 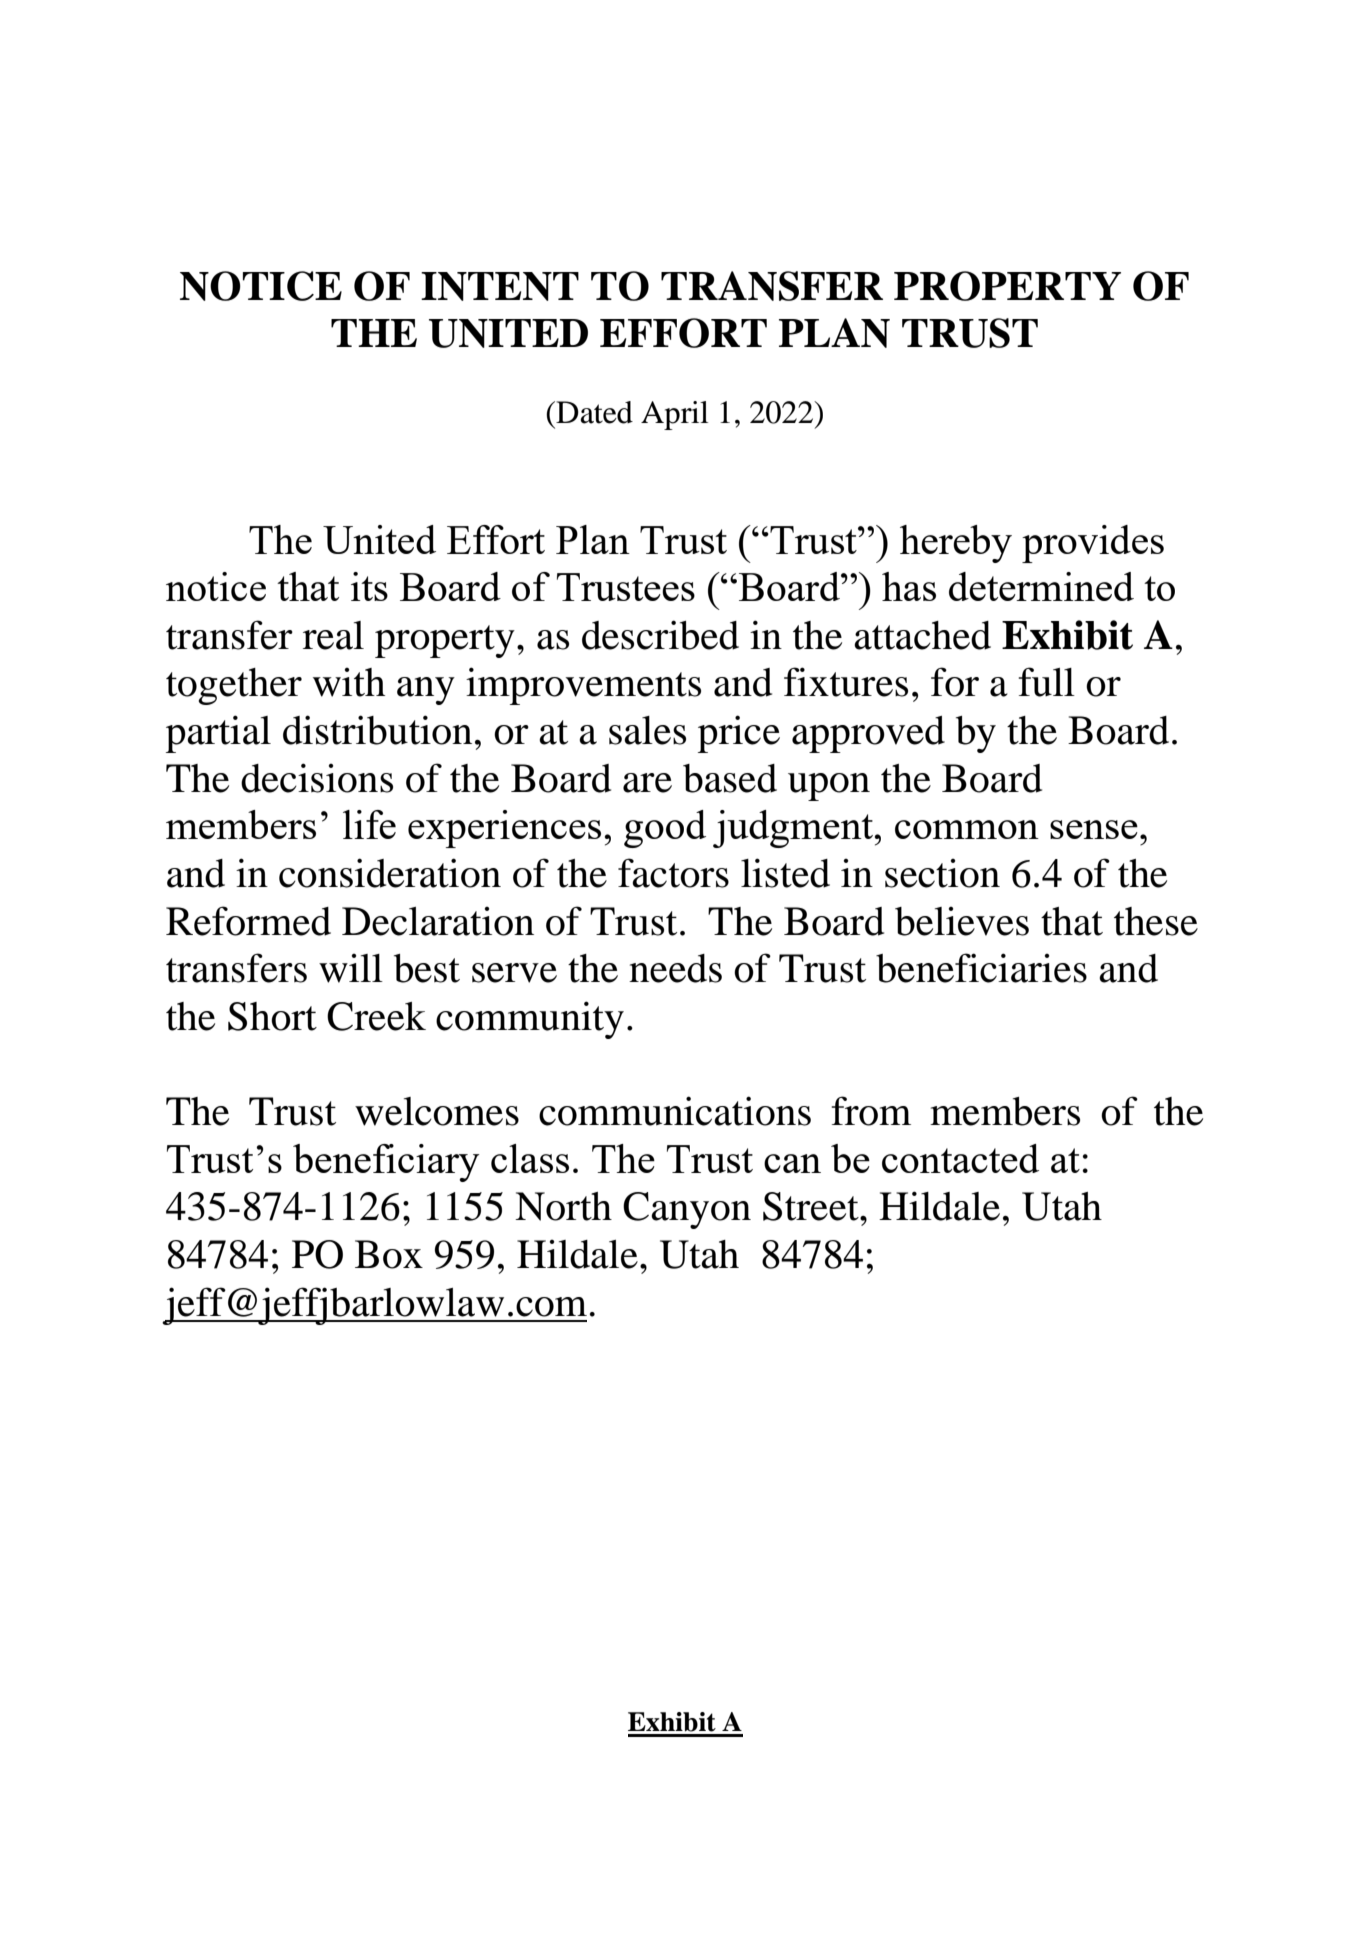 What do you see at coordinates (660, 635) in the screenshot?
I see `described` at bounding box center [660, 635].
